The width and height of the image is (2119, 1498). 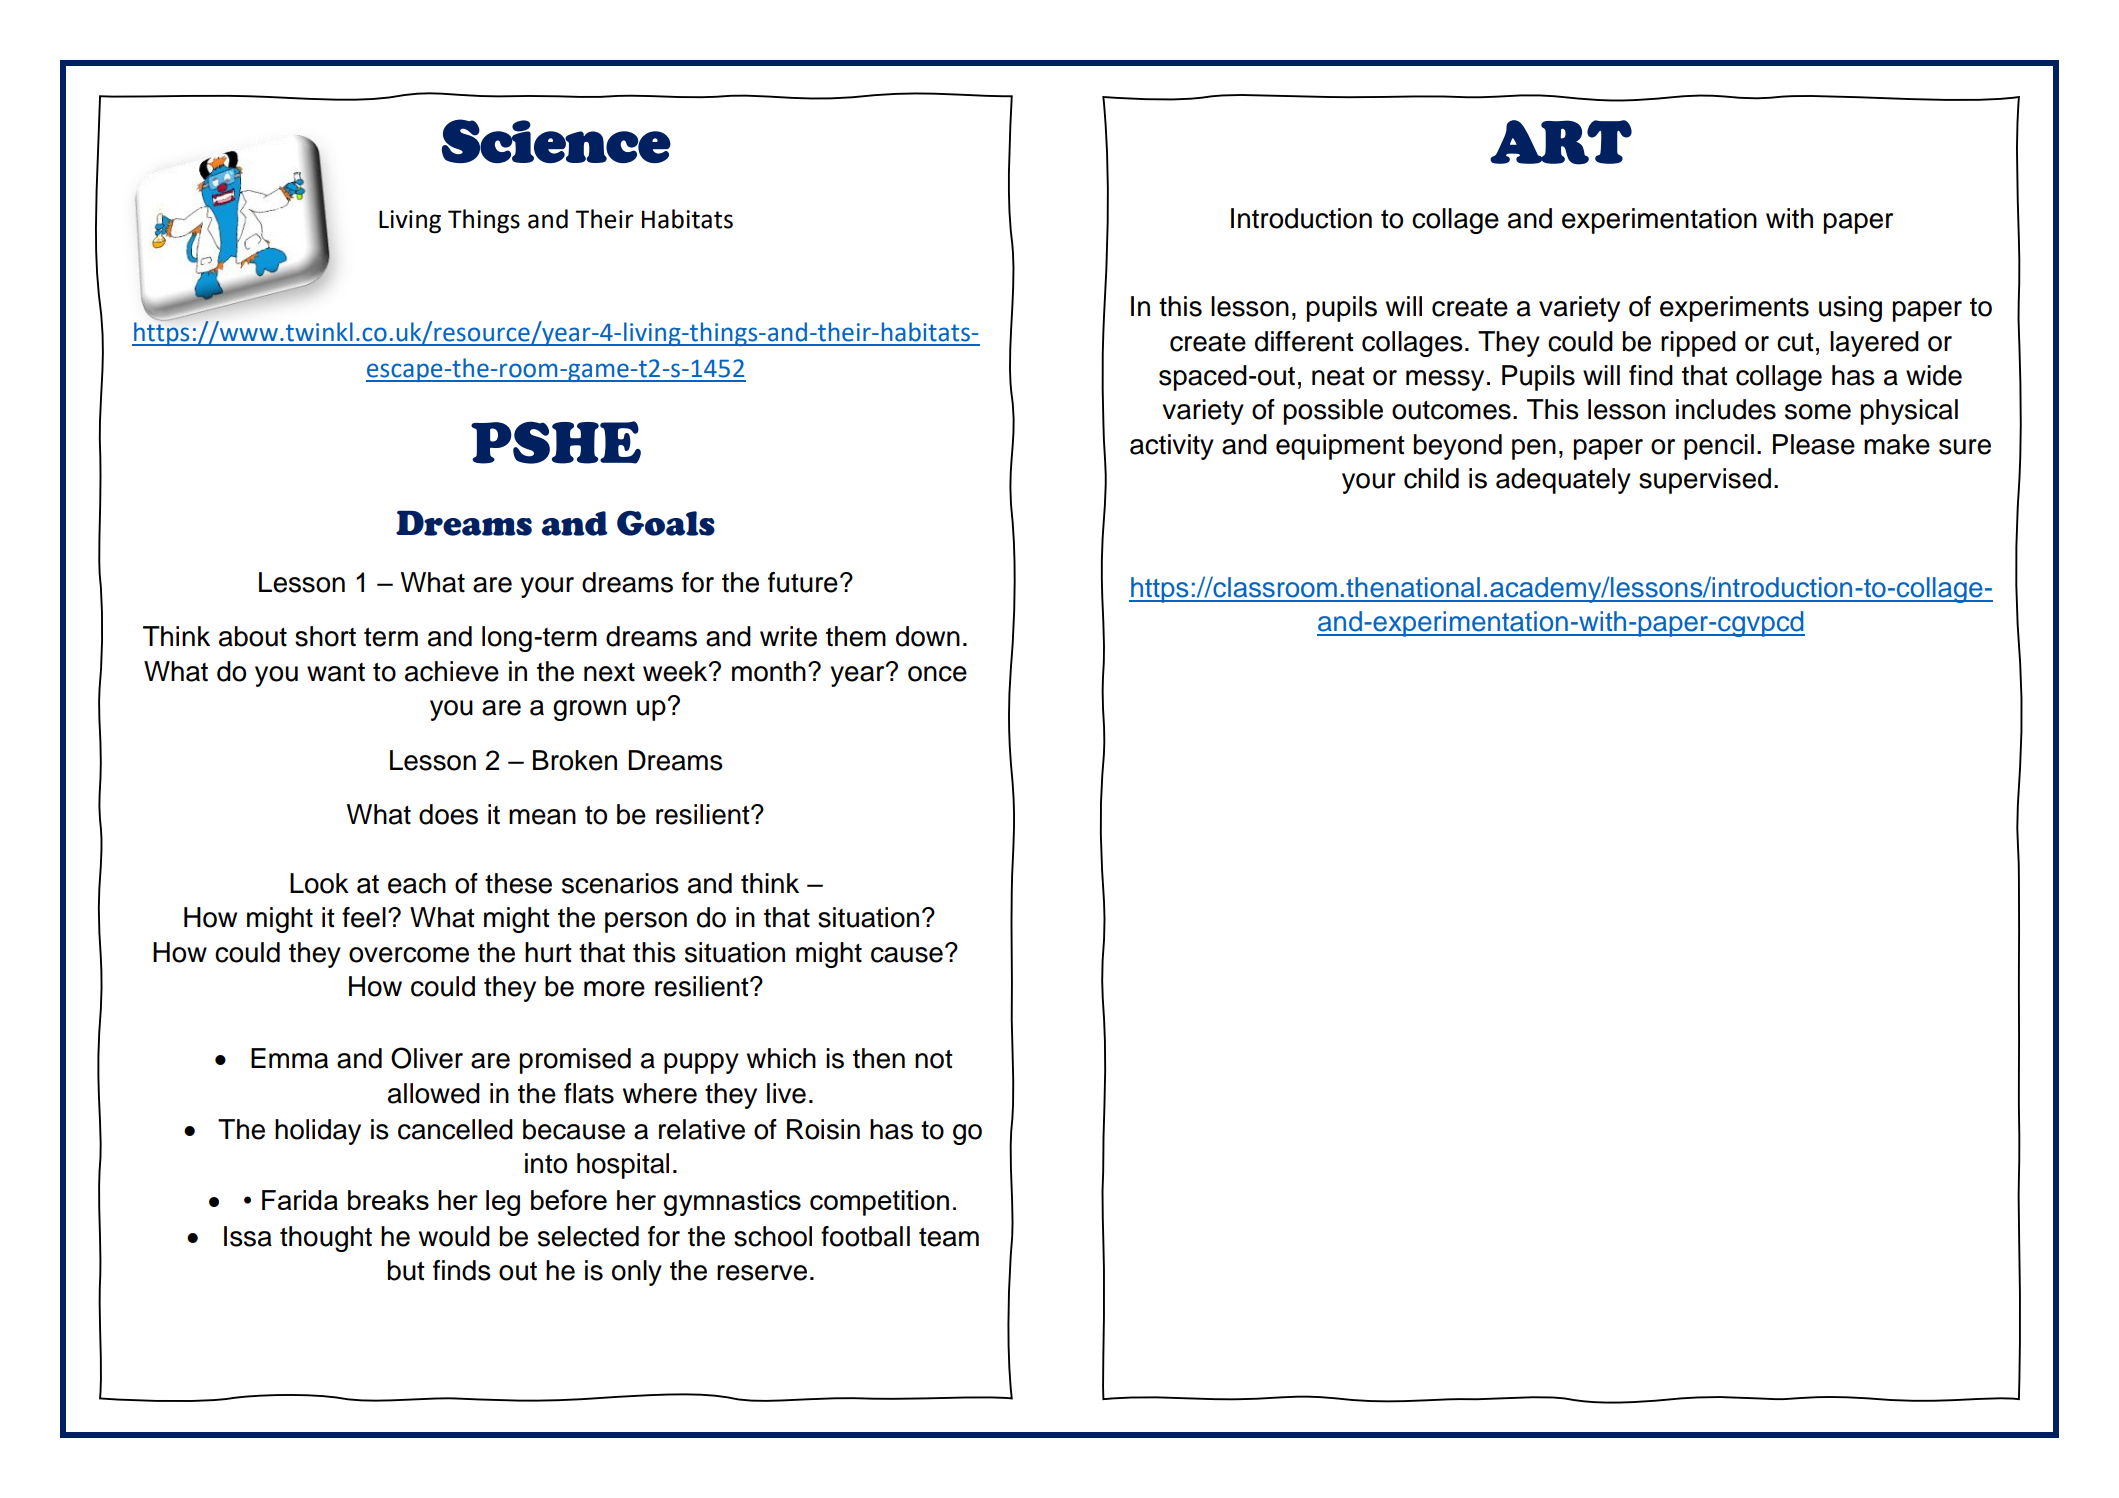 What do you see at coordinates (1561, 142) in the image?
I see `ART` at bounding box center [1561, 142].
